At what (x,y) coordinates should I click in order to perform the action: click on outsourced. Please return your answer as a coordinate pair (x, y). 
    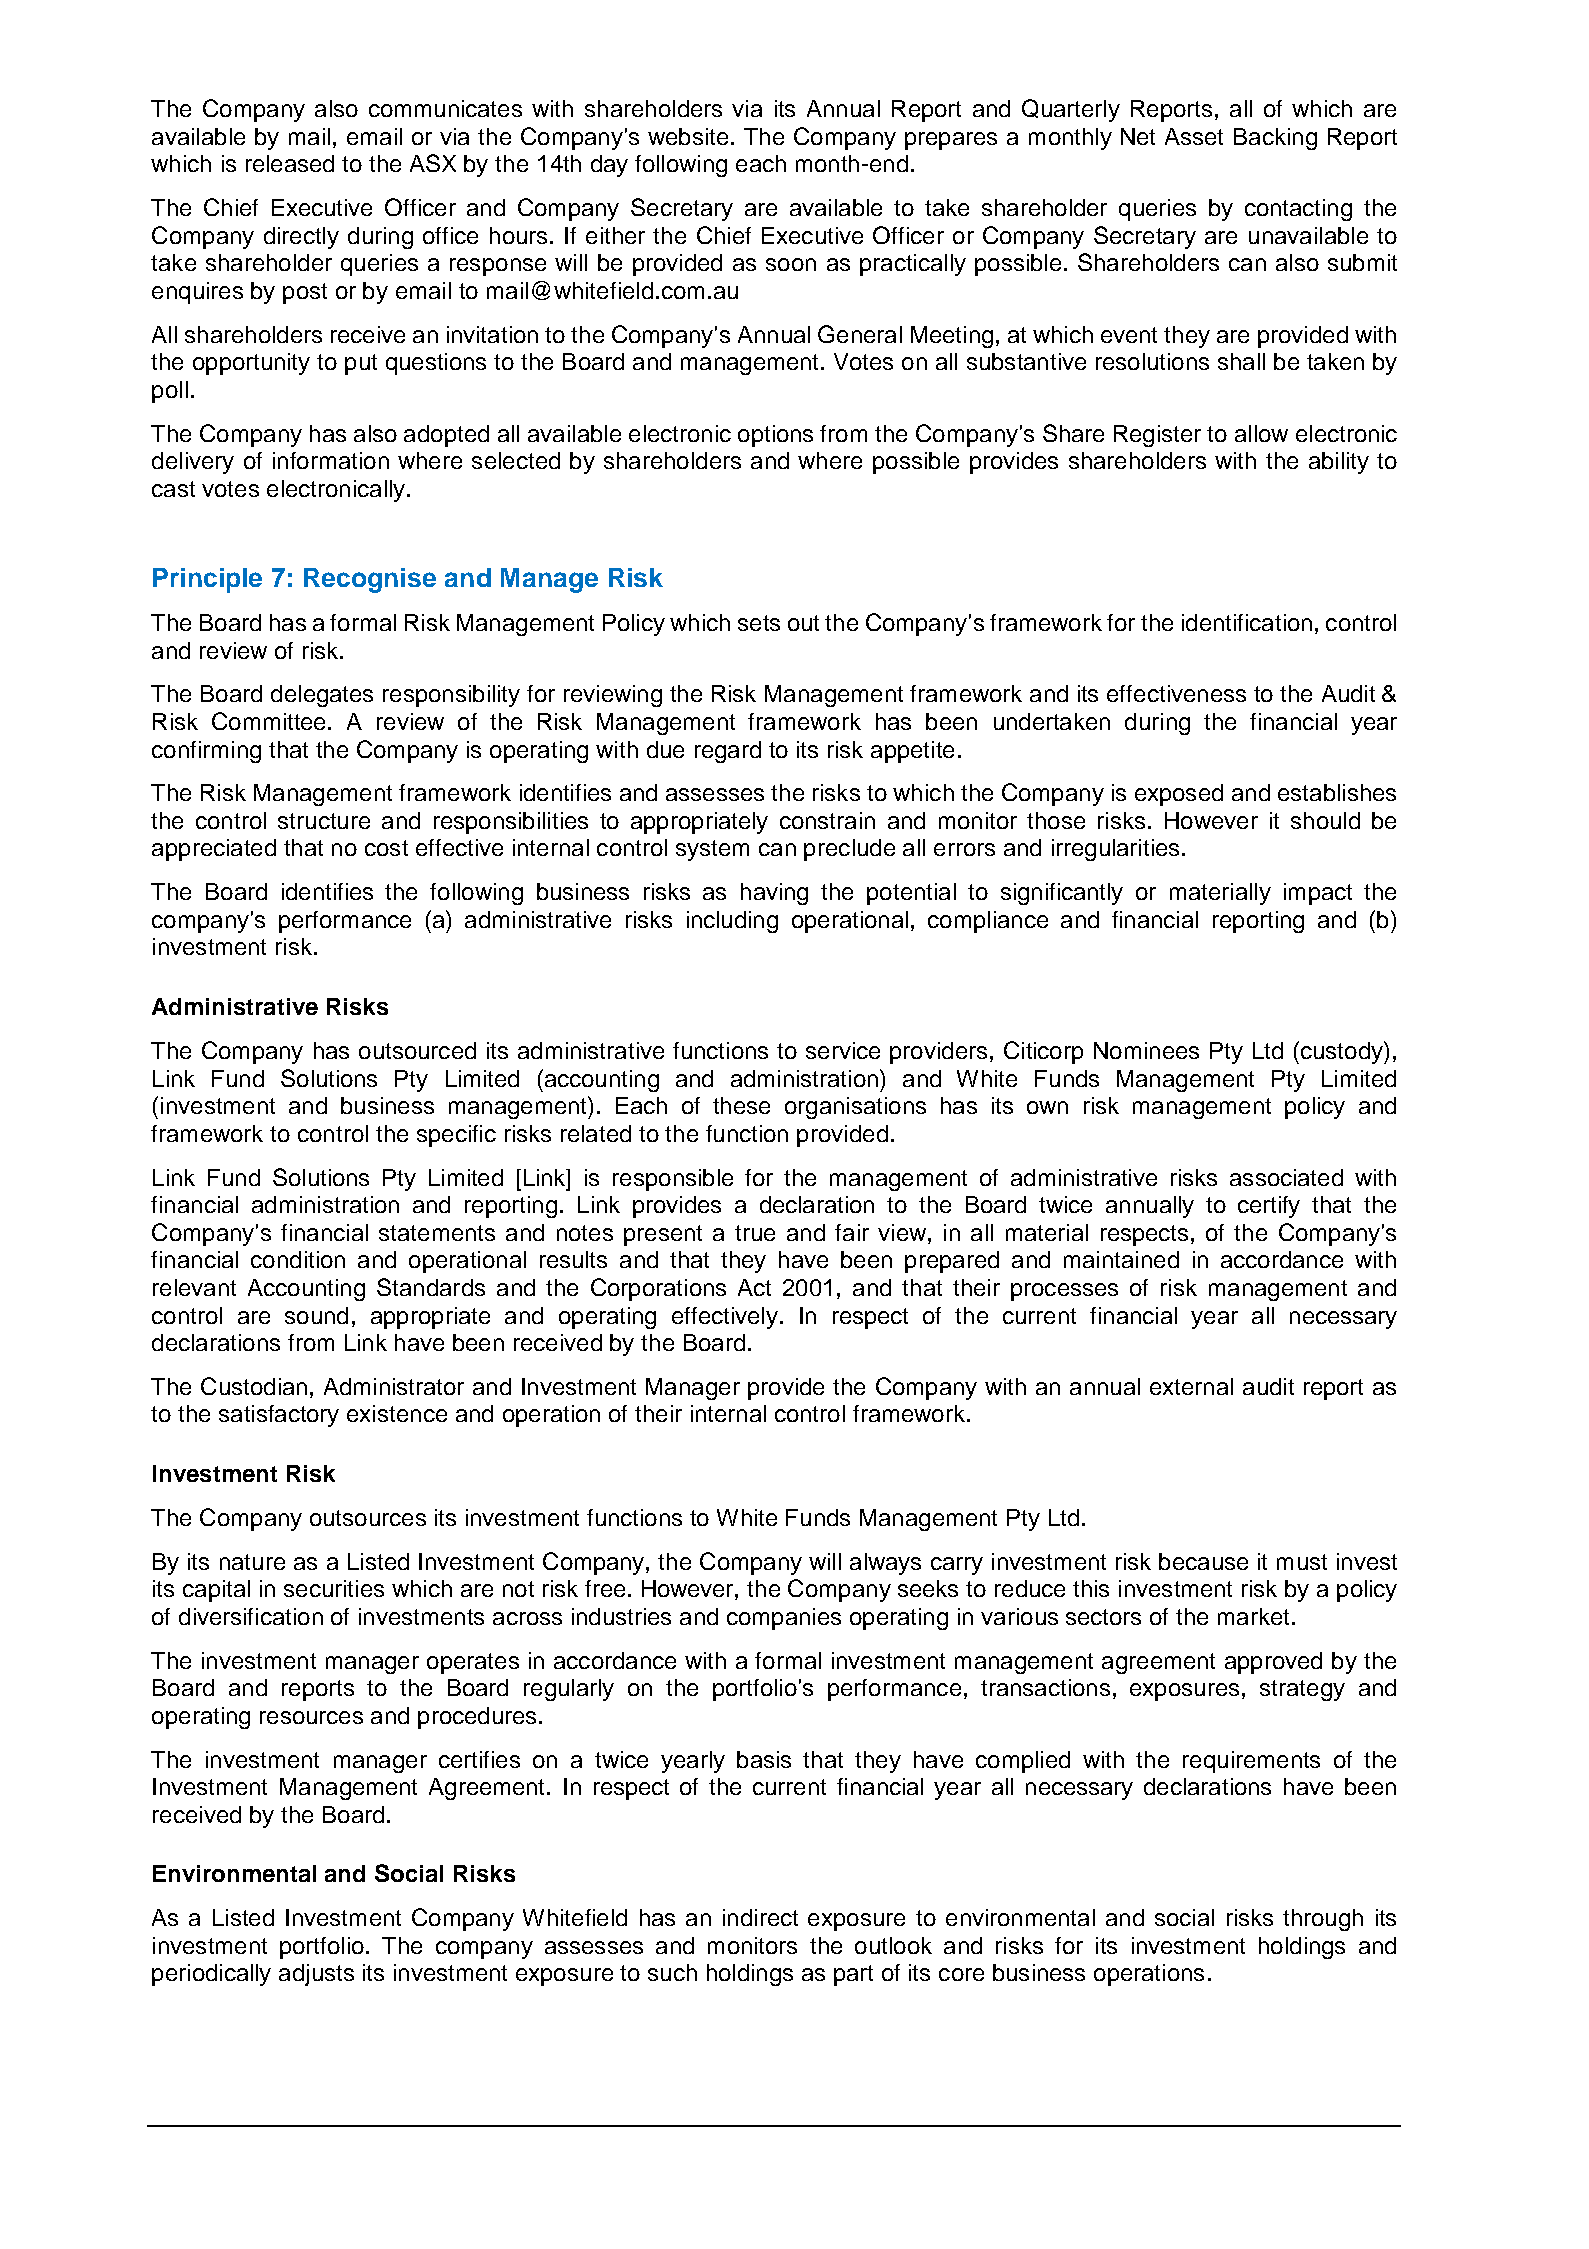
    Looking at the image, I should click on (417, 1050).
